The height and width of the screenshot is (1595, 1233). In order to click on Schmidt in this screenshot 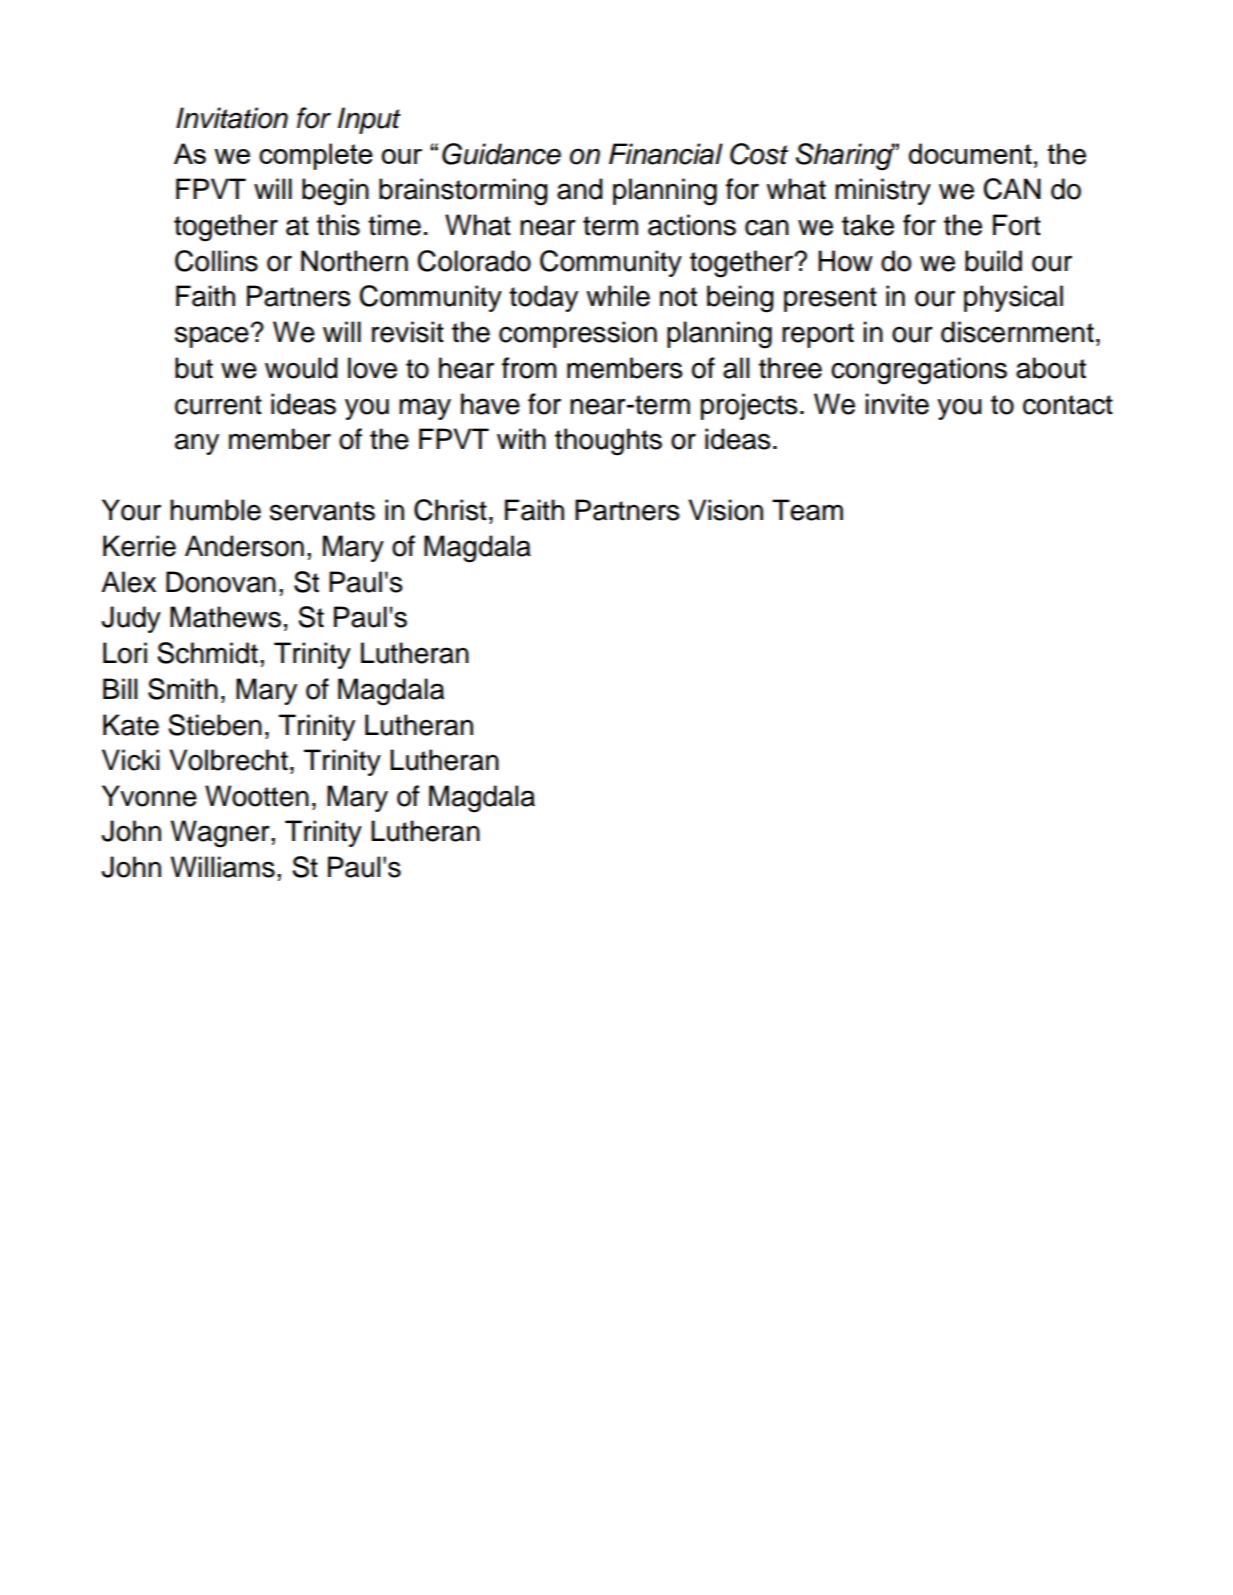, I will do `click(207, 653)`.
